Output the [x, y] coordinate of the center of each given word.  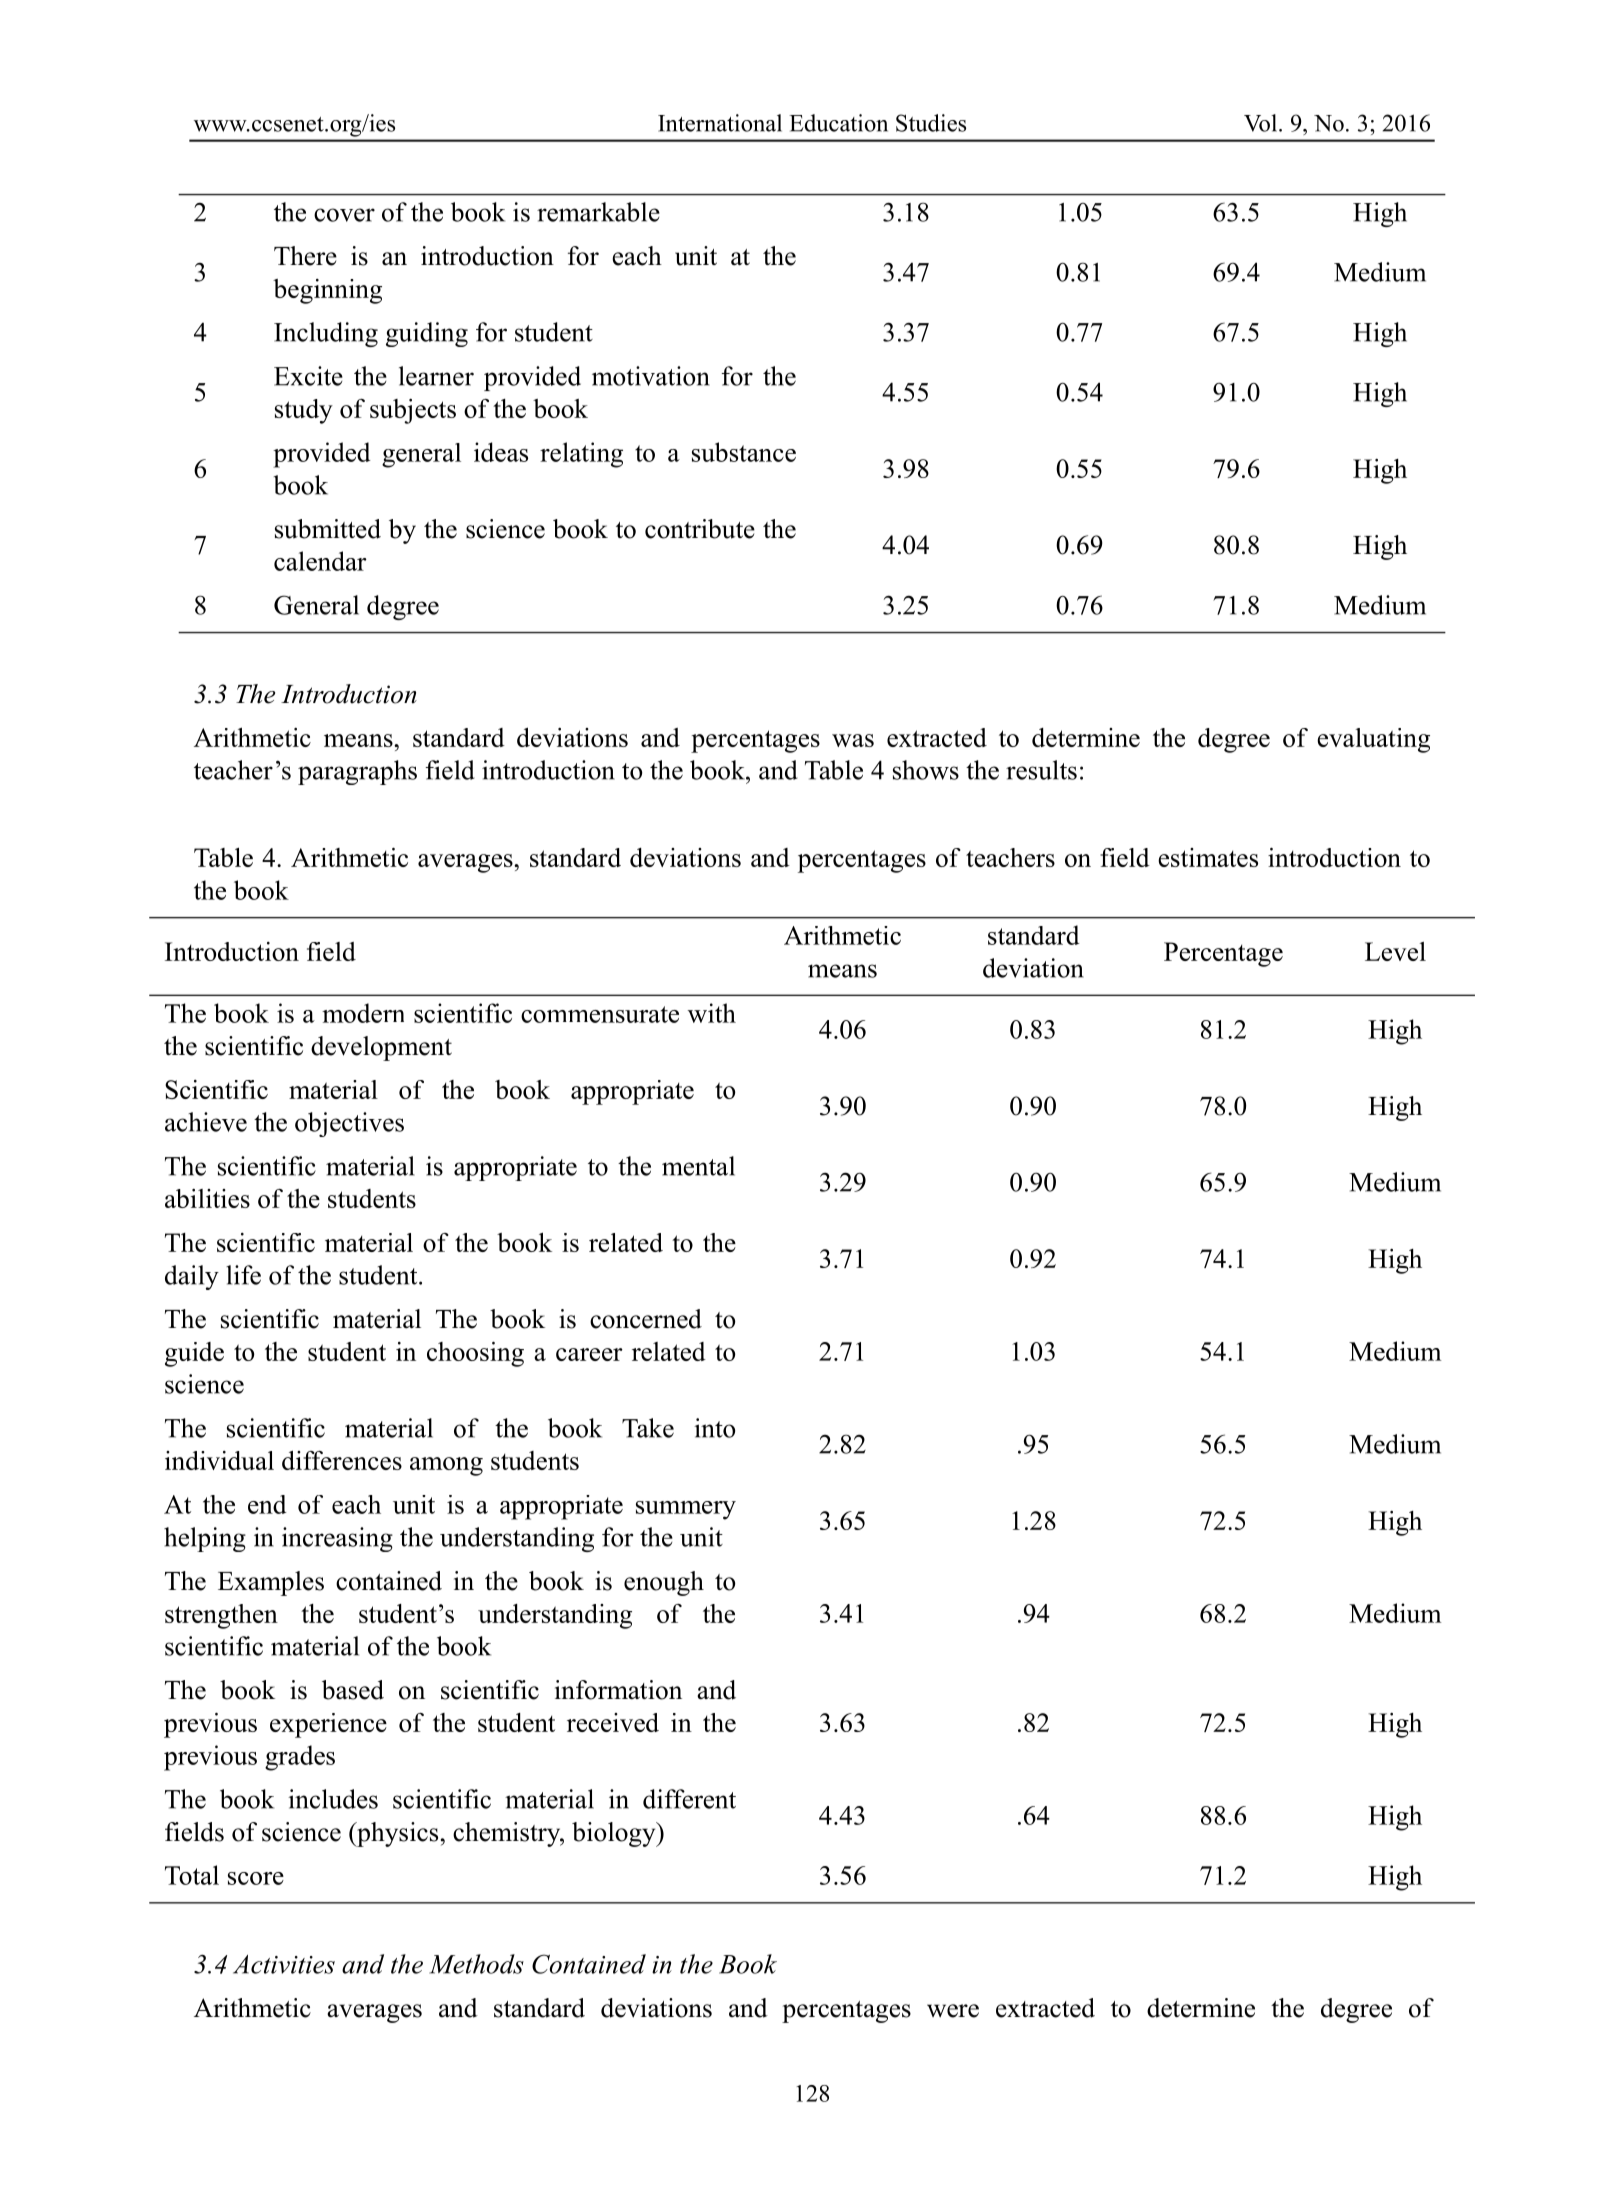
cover [344, 215]
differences [342, 1460]
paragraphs [357, 772]
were [953, 2011]
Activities [284, 1964]
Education [838, 123]
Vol [1260, 123]
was [853, 740]
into [714, 1428]
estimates [1208, 857]
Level [1395, 951]
